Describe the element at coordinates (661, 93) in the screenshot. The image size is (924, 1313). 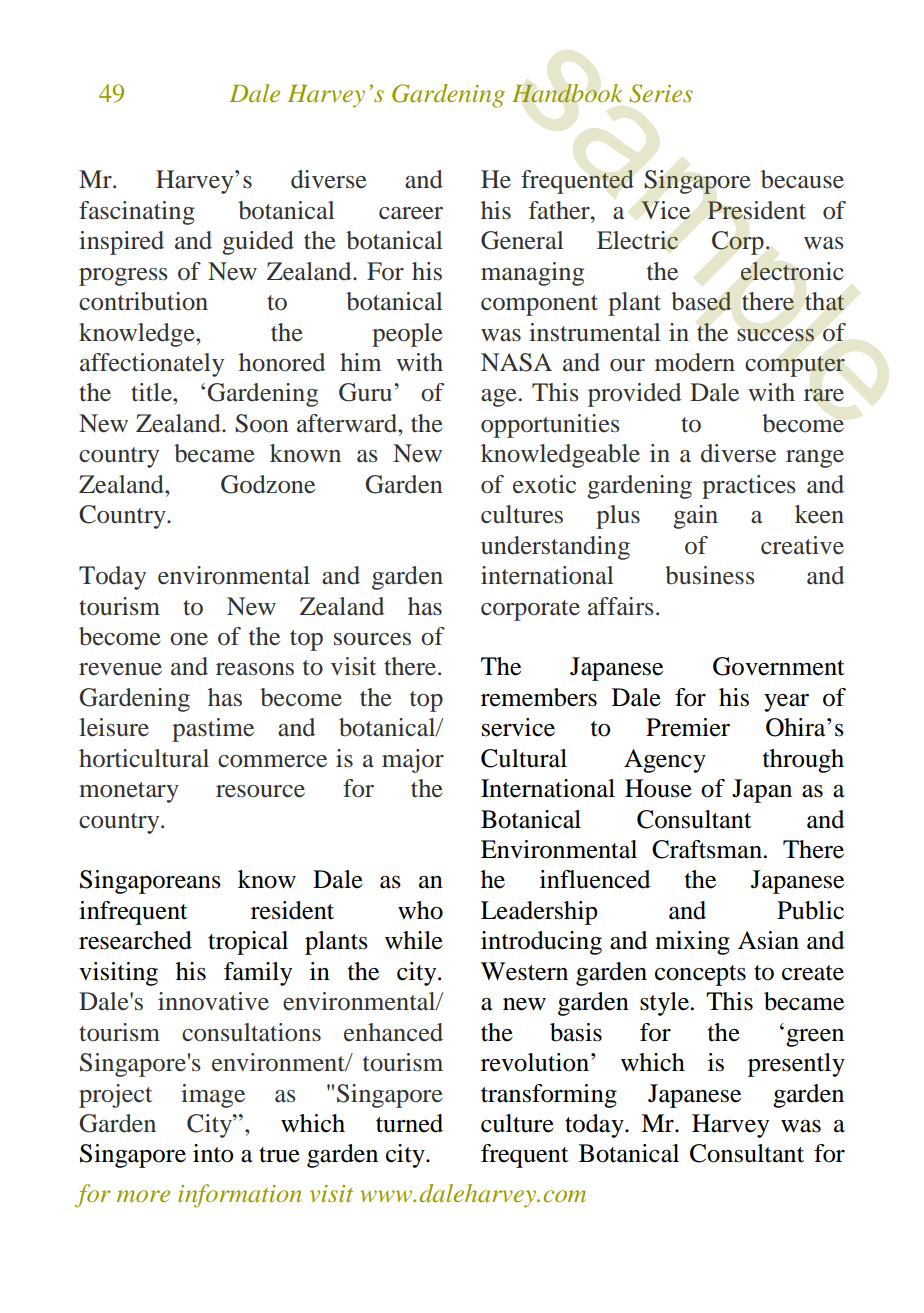
I see `Series` at that location.
